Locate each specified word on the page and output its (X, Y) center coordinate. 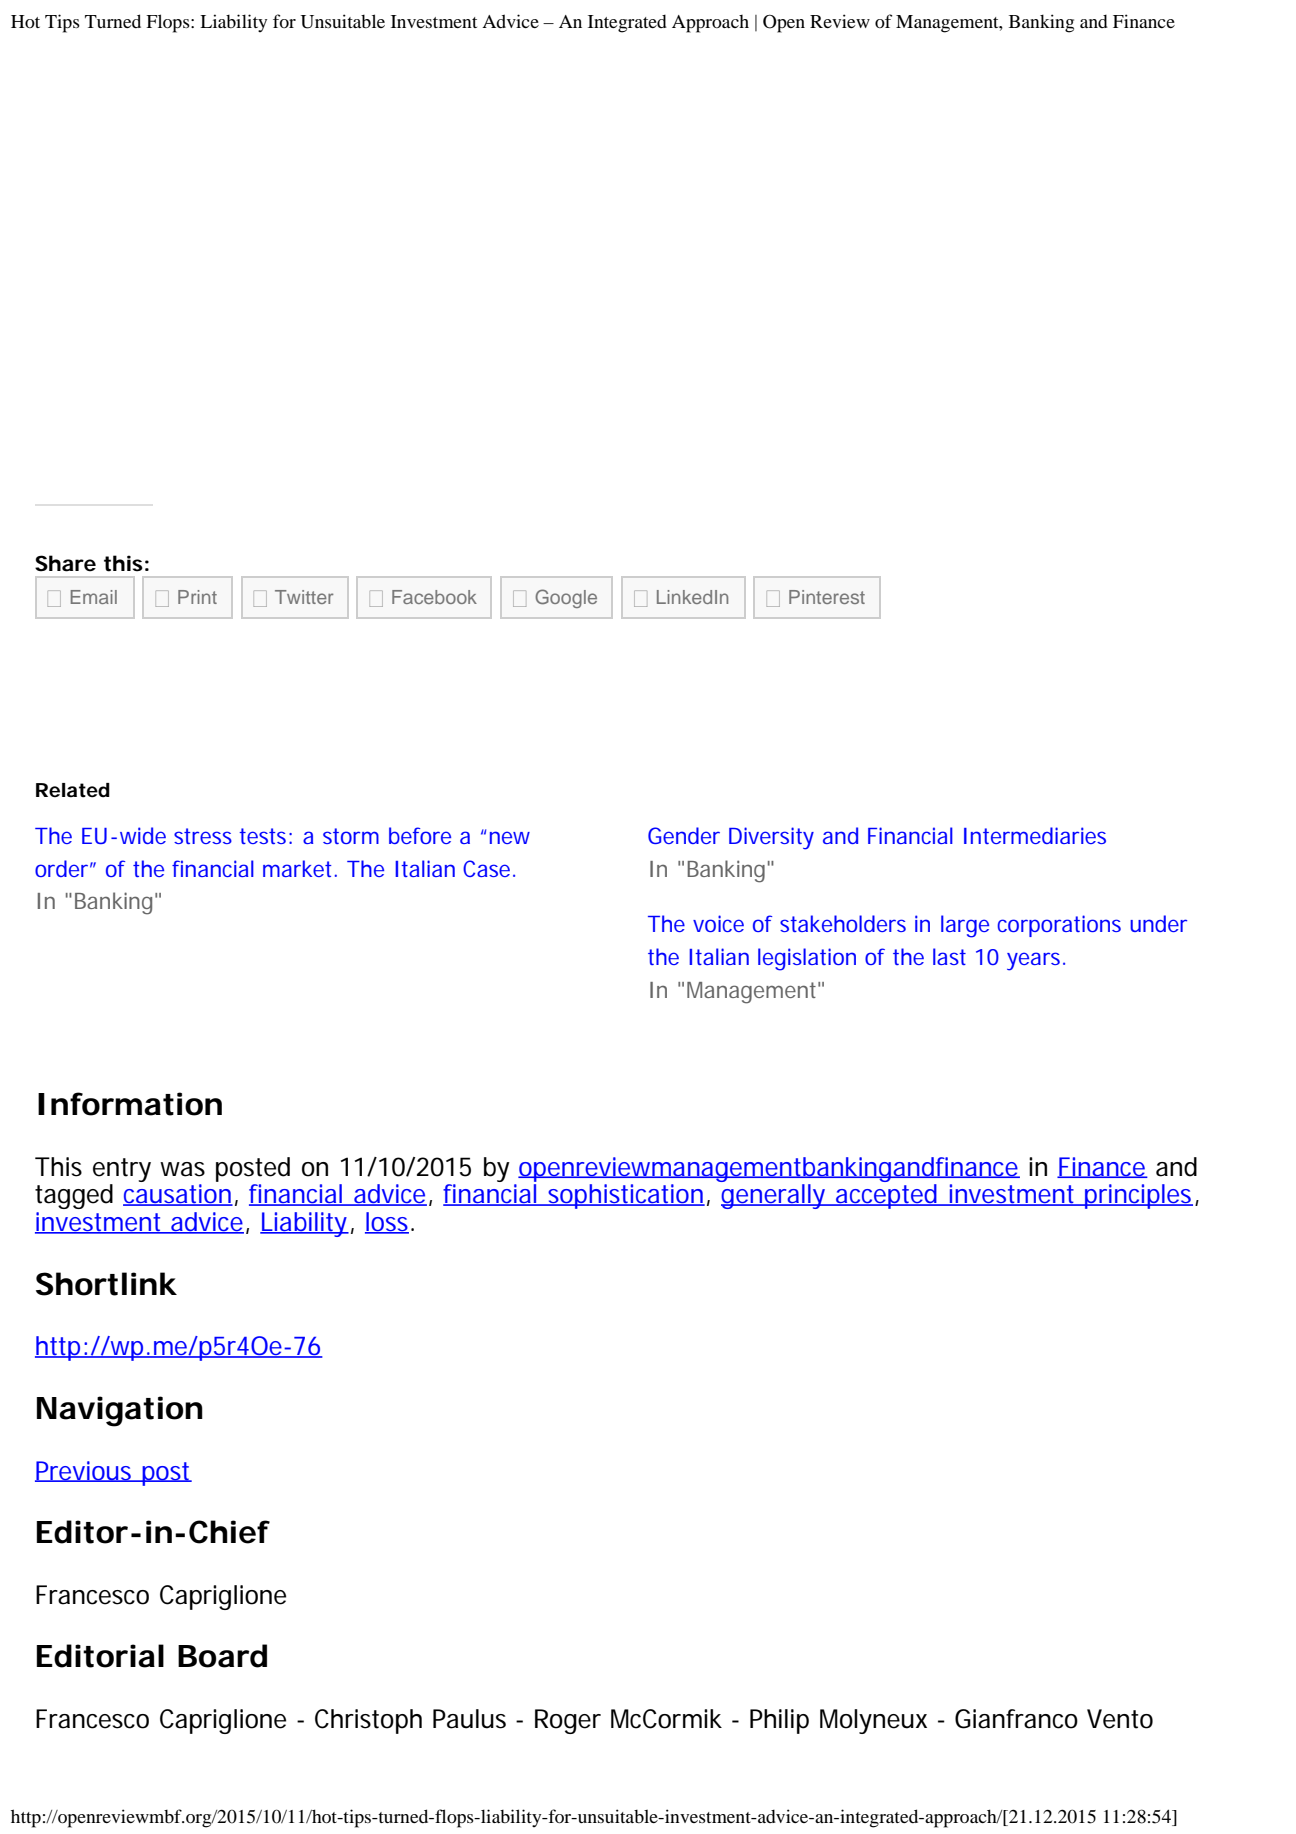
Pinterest (827, 597)
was (182, 1169)
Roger (568, 1721)
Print (197, 597)
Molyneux (873, 1721)
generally (773, 1196)
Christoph (368, 1721)
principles (1138, 1196)
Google (566, 598)
